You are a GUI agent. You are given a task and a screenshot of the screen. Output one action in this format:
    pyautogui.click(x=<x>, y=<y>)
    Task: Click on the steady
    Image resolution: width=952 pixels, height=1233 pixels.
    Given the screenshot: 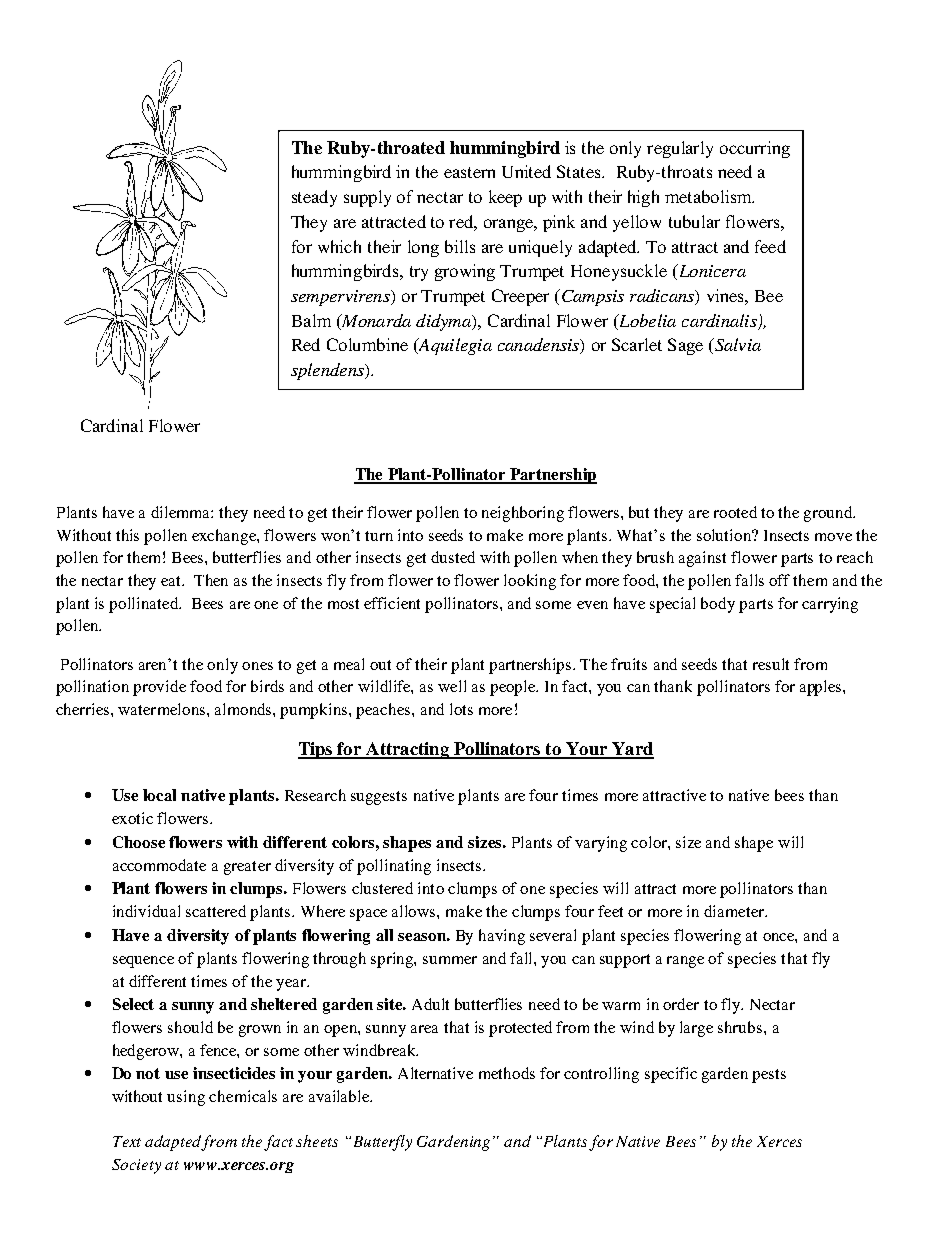 What is the action you would take?
    pyautogui.click(x=314, y=198)
